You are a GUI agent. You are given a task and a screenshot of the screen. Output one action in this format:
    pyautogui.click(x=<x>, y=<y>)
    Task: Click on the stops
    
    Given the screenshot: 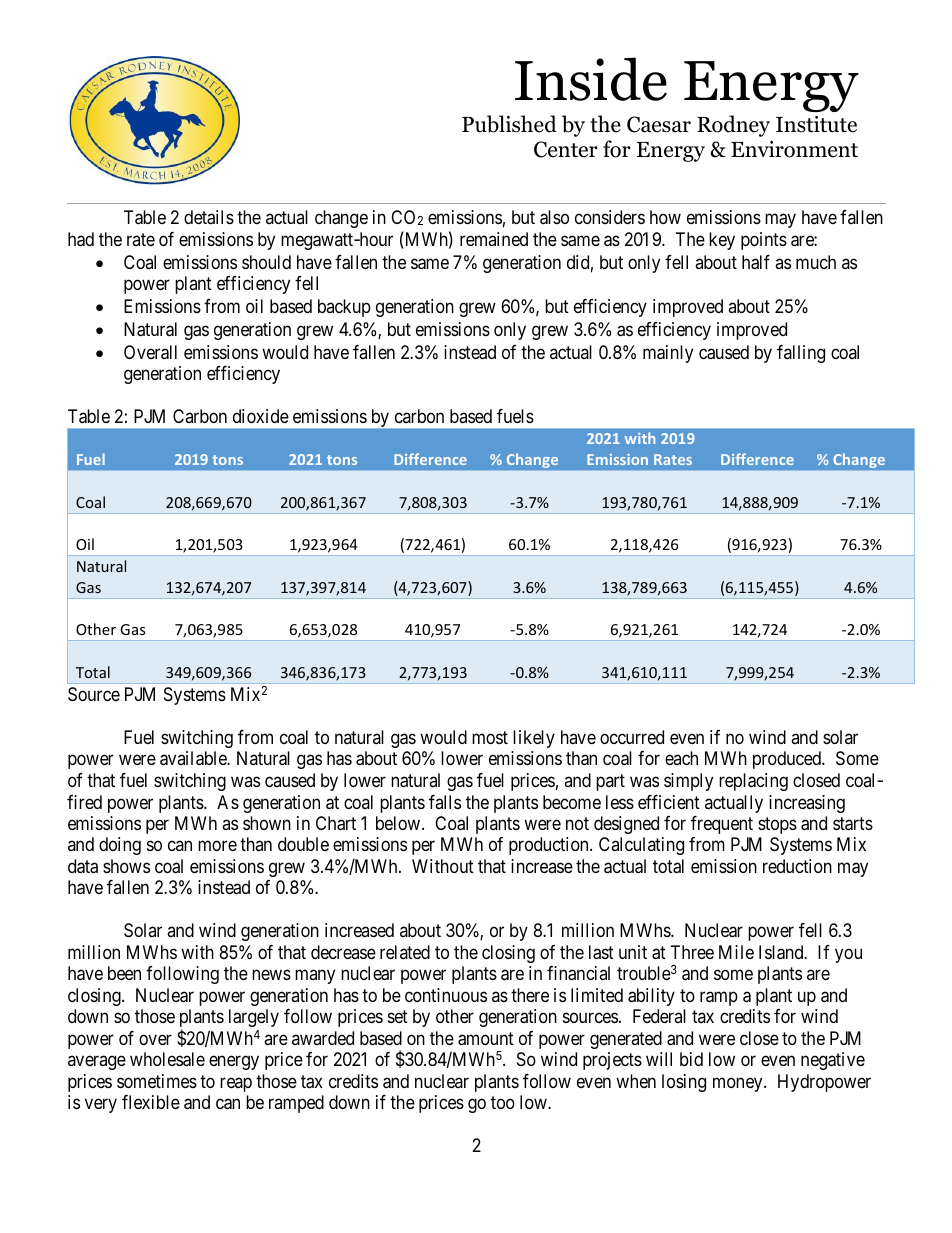 What is the action you would take?
    pyautogui.click(x=777, y=825)
